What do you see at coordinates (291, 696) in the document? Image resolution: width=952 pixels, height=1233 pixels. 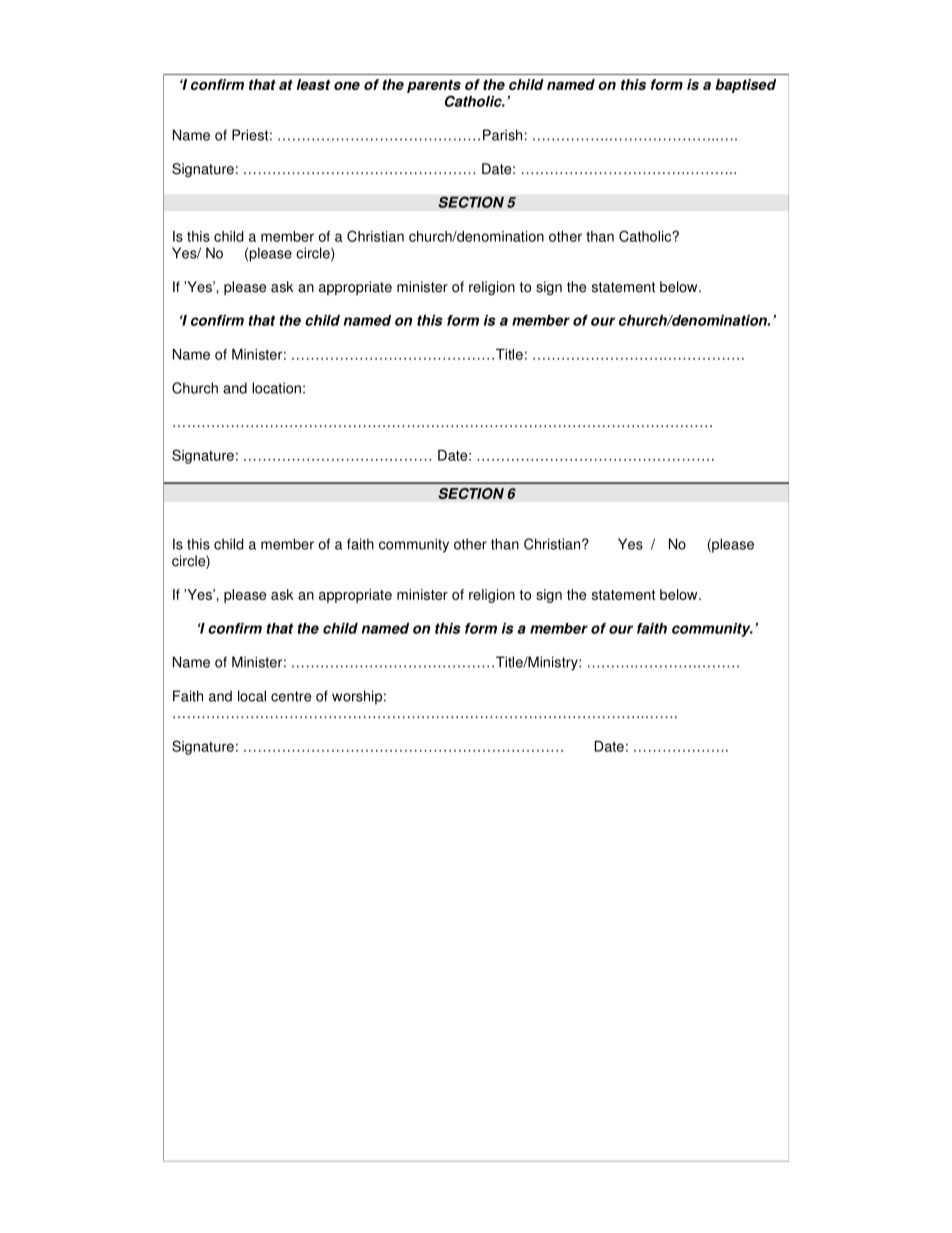 I see `centre` at bounding box center [291, 696].
